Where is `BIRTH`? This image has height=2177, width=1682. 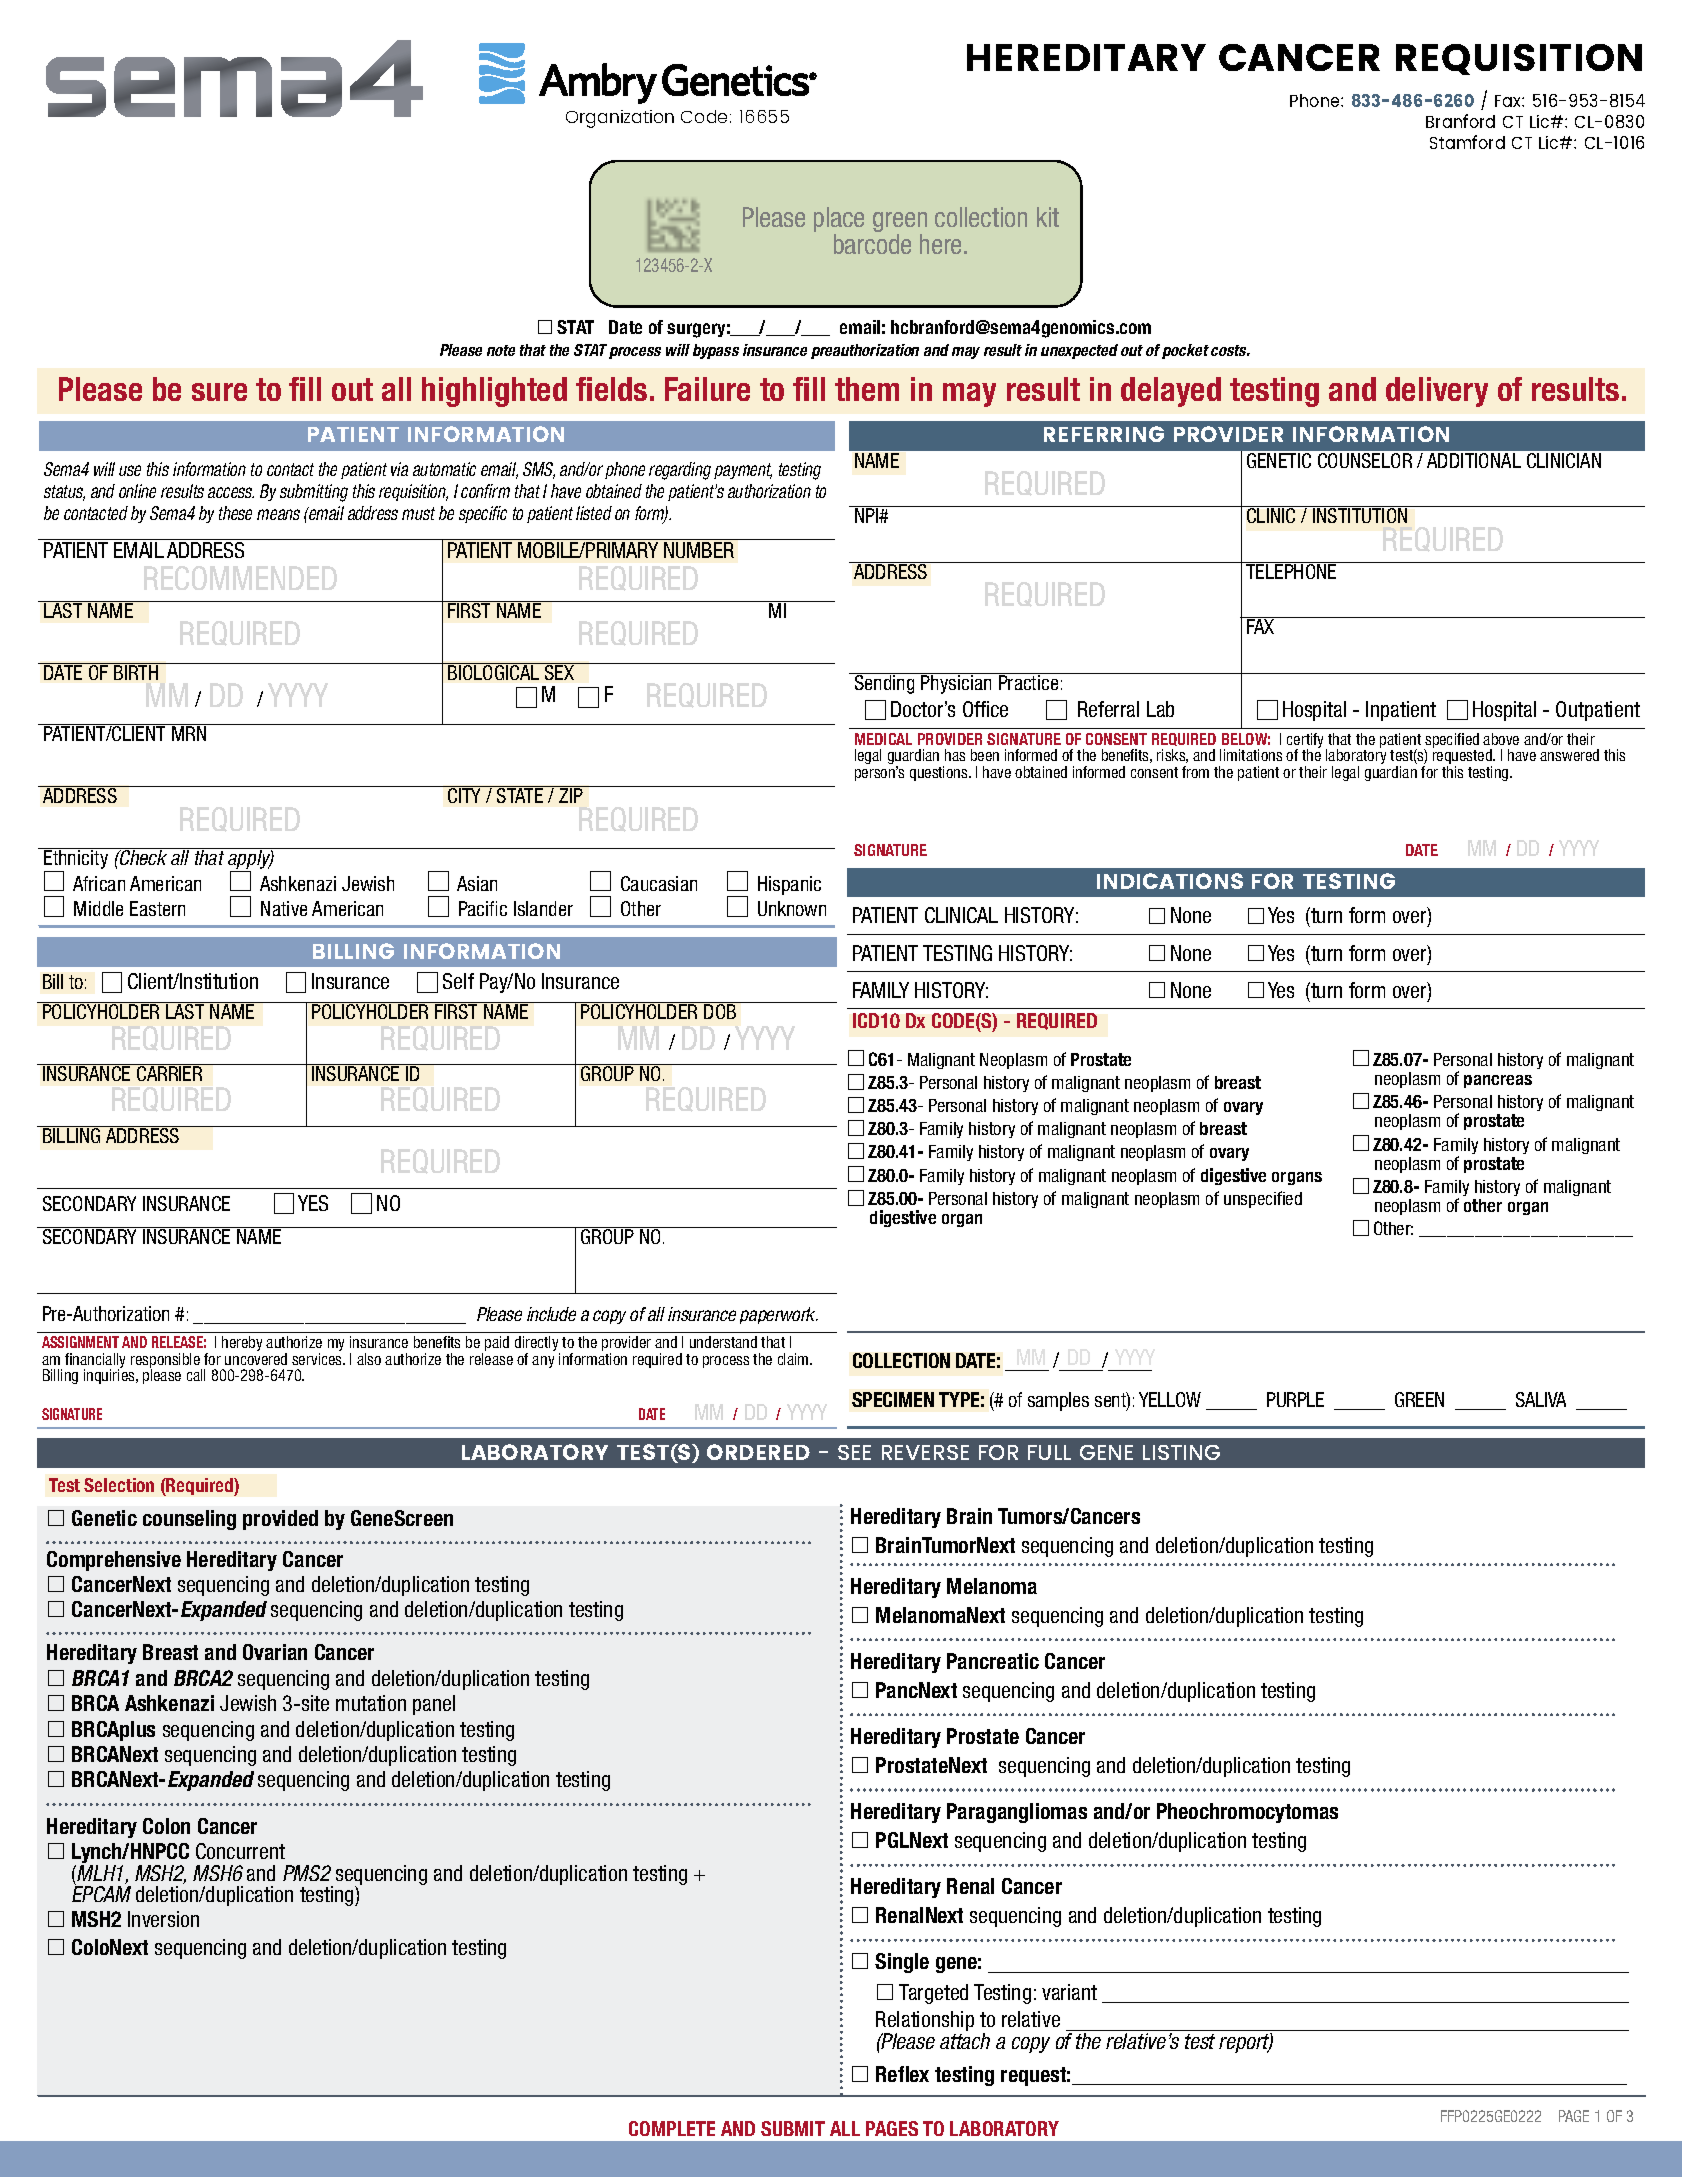
BIRTH is located at coordinates (136, 671).
